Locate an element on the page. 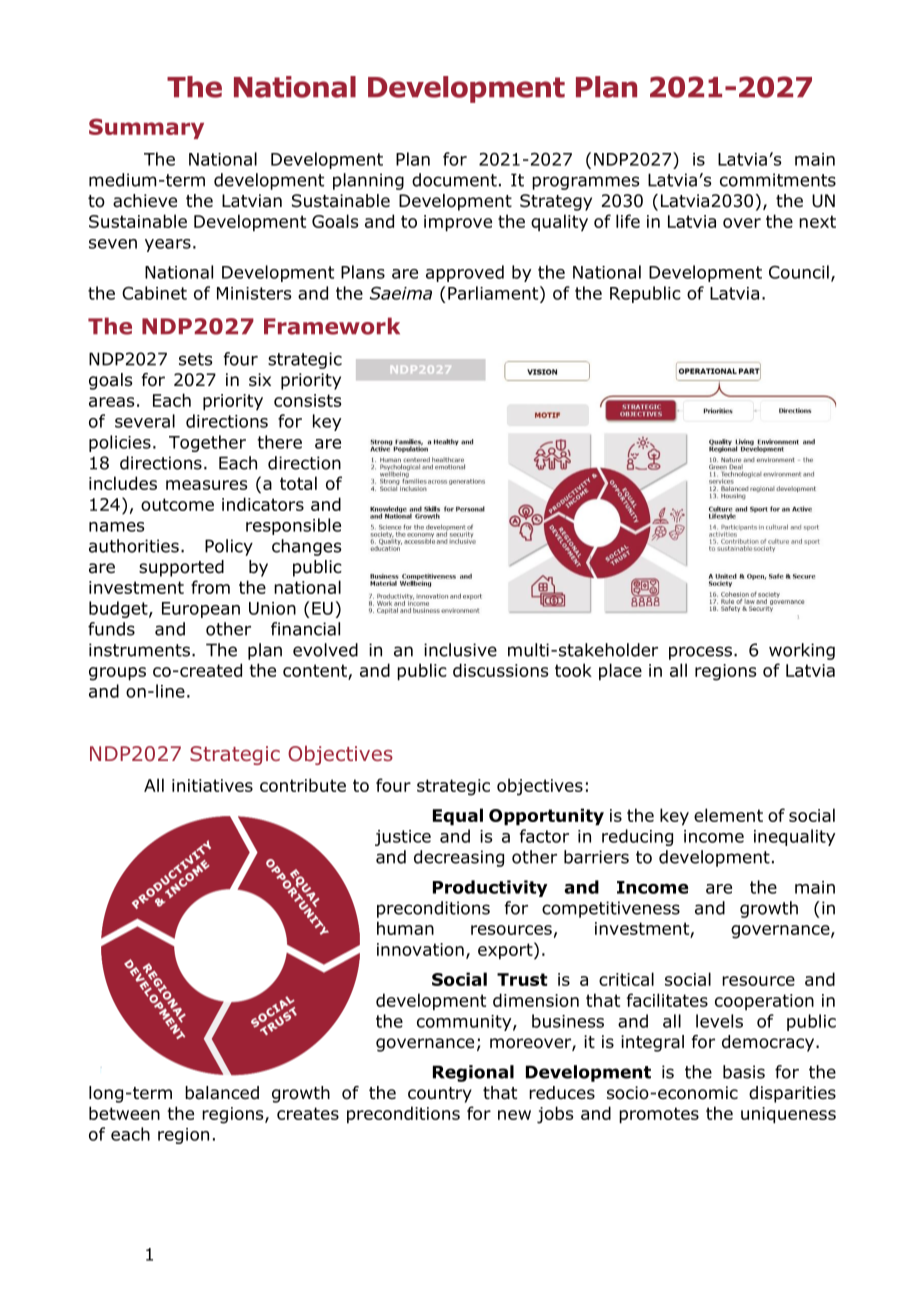 The image size is (924, 1308). country is located at coordinates (440, 1095).
